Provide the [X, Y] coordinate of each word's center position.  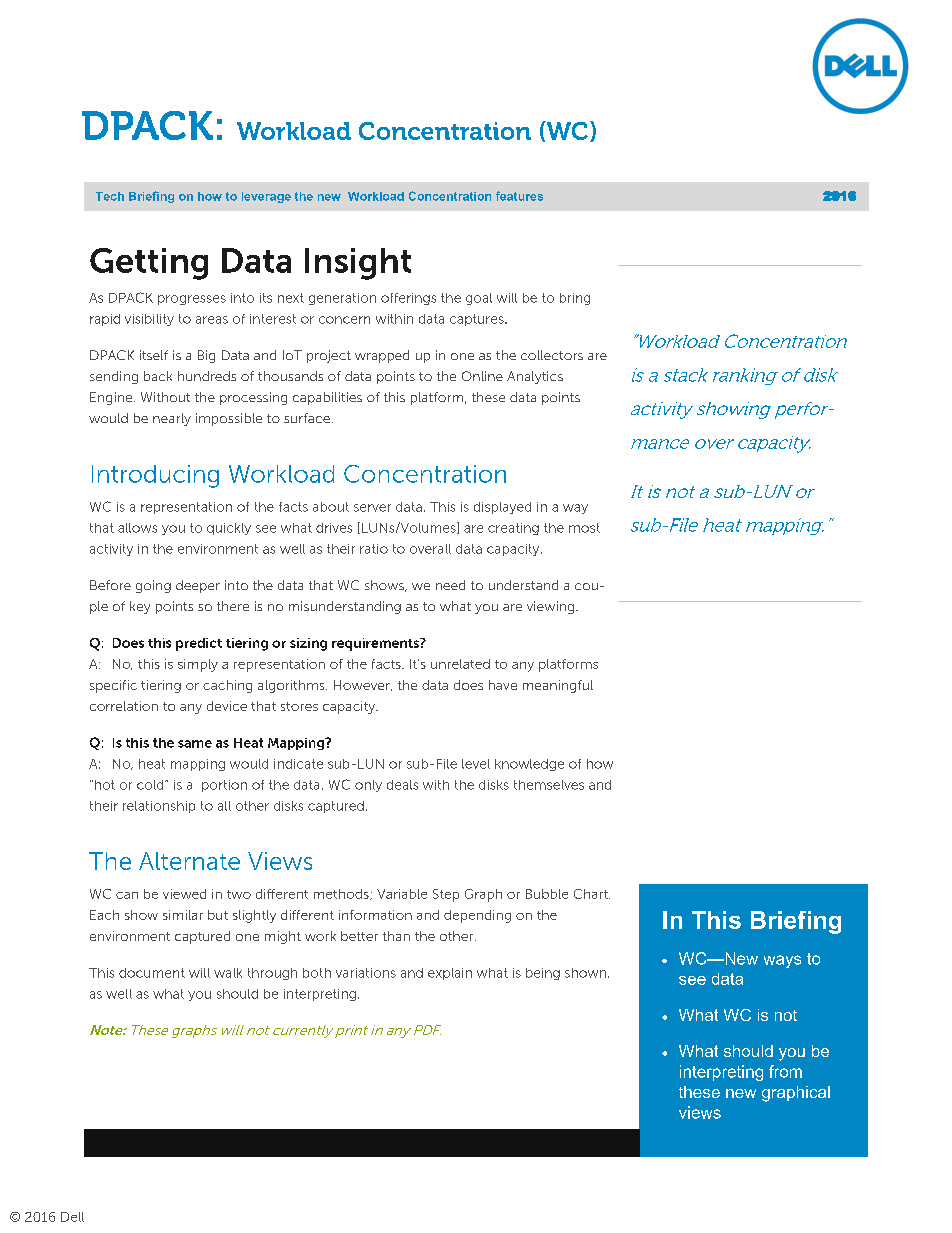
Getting [149, 264]
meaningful [558, 686]
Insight [358, 264]
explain [450, 974]
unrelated [460, 664]
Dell [72, 1217]
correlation [124, 706]
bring [575, 299]
